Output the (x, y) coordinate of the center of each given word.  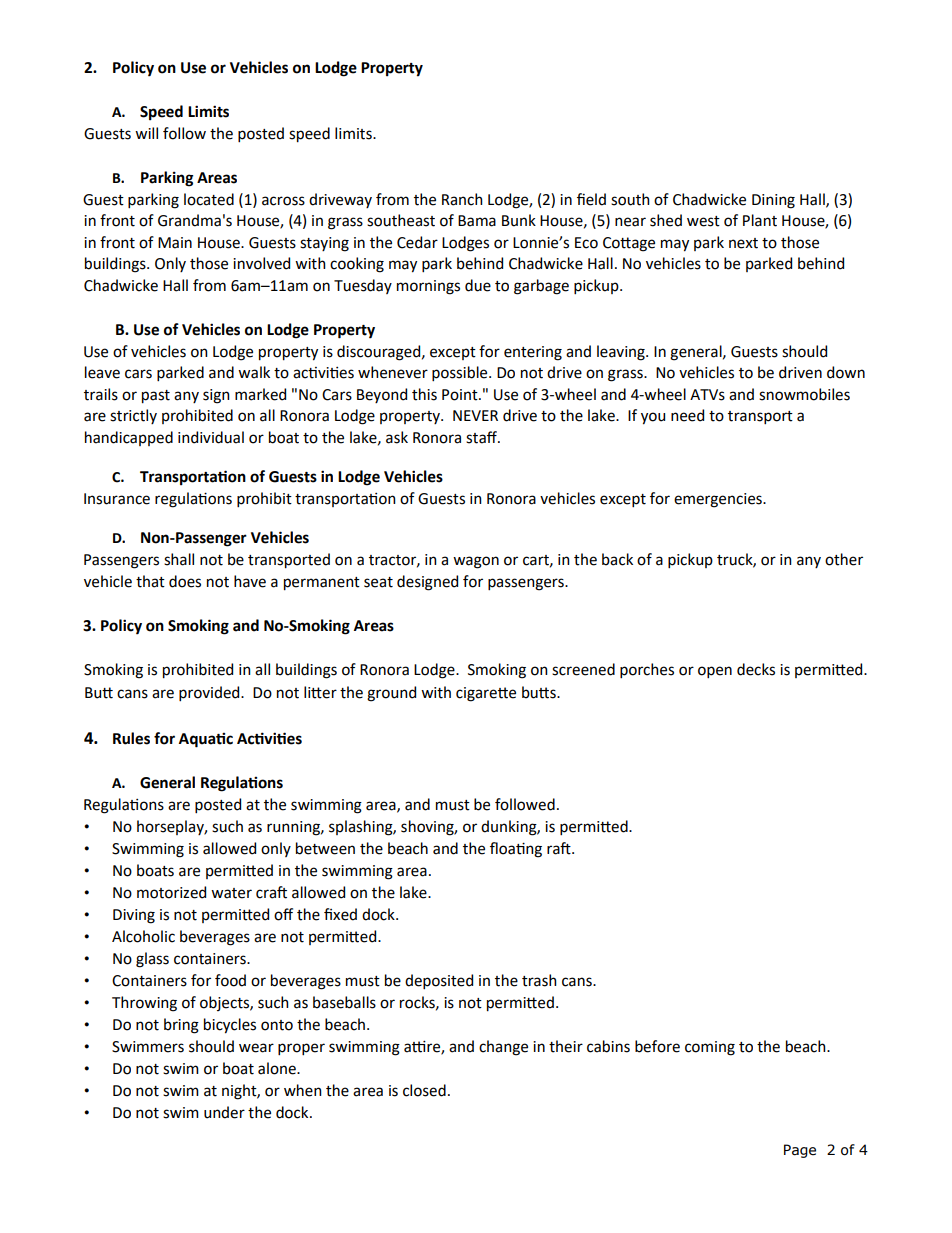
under (224, 1112)
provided (210, 693)
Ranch (462, 199)
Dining (773, 201)
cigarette (486, 694)
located (209, 199)
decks (756, 669)
